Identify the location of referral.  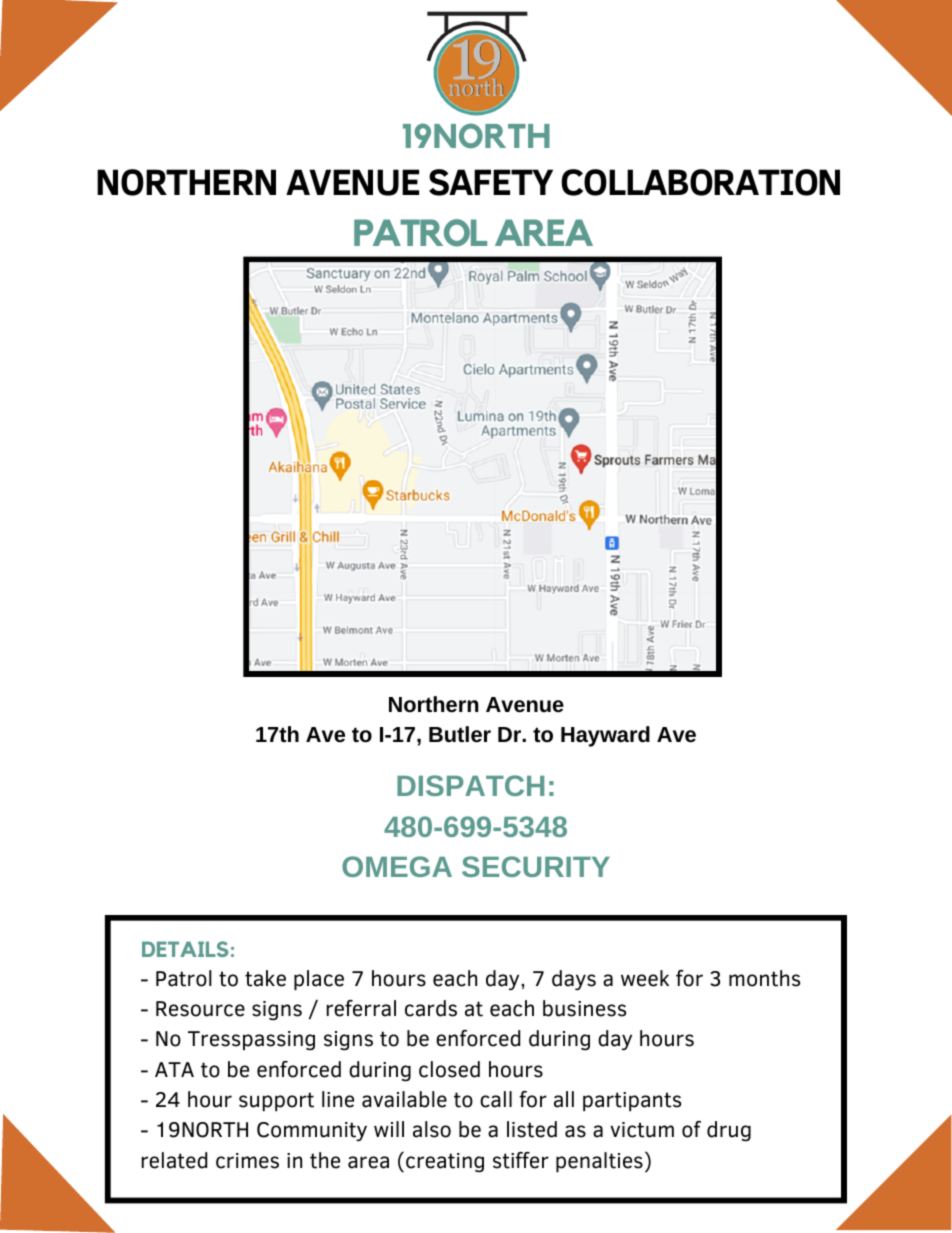
(361, 1008).
